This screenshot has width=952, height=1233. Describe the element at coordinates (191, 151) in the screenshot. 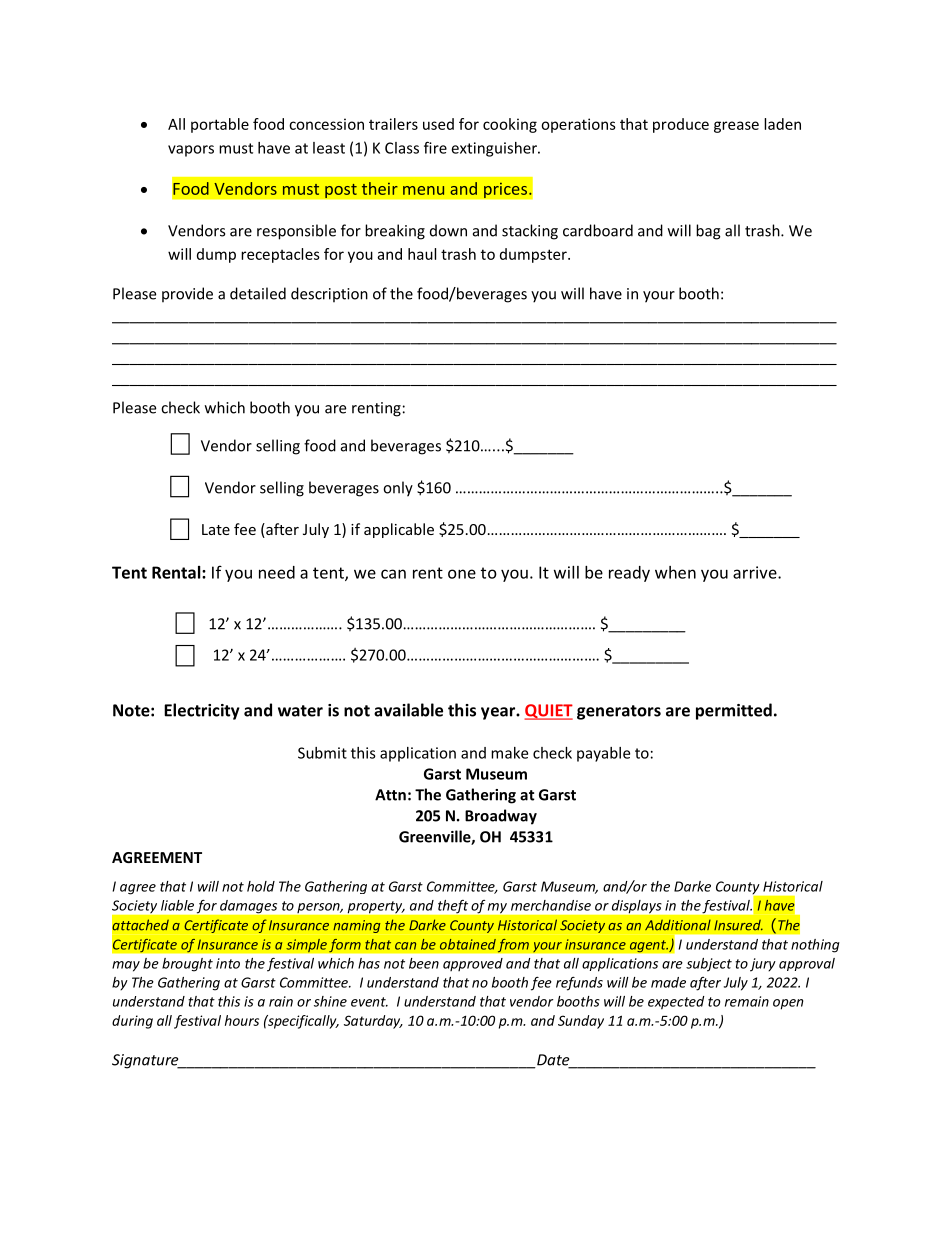

I see `vapors` at that location.
